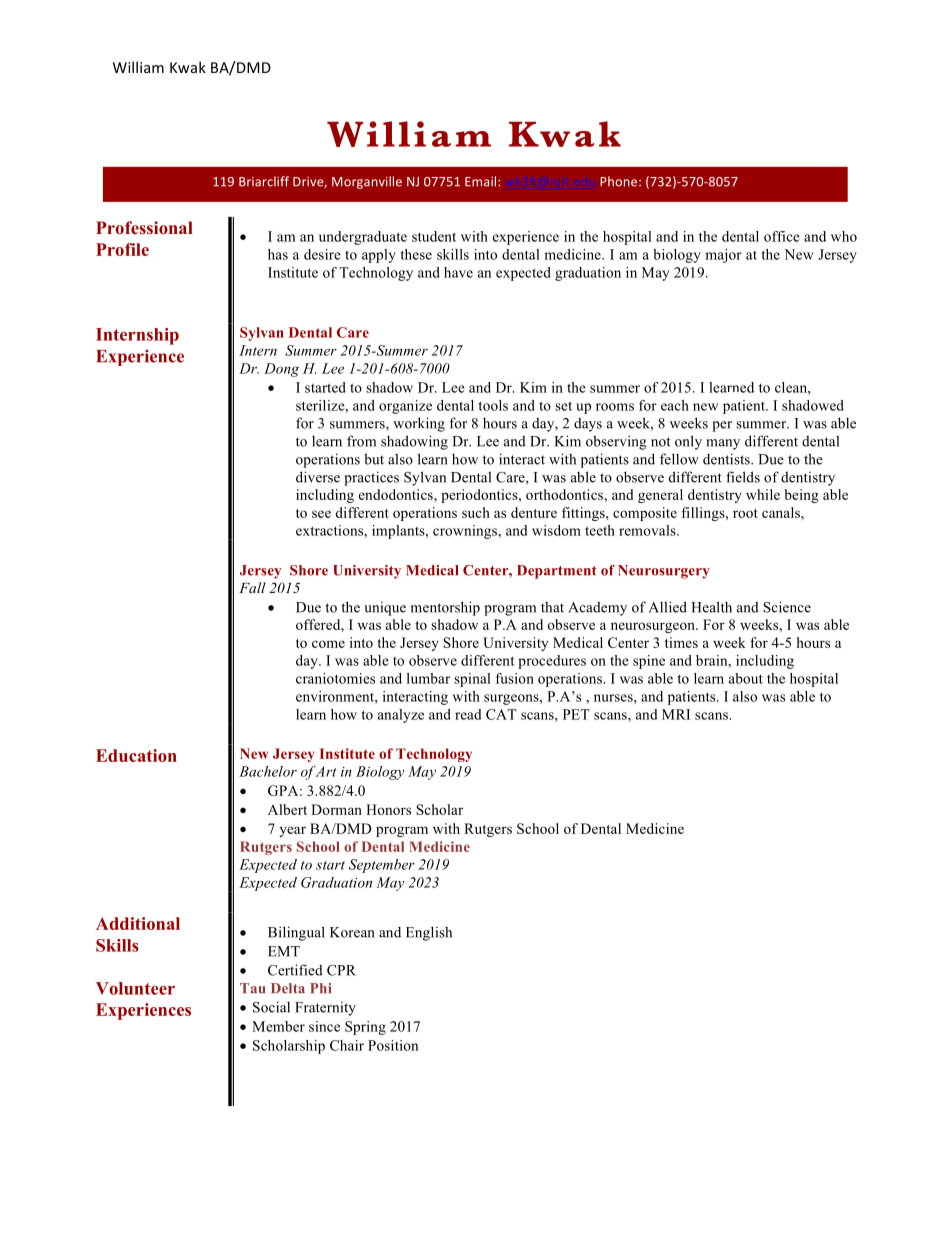 This screenshot has width=952, height=1233. Describe the element at coordinates (268, 771) in the screenshot. I see `Bachelor` at that location.
